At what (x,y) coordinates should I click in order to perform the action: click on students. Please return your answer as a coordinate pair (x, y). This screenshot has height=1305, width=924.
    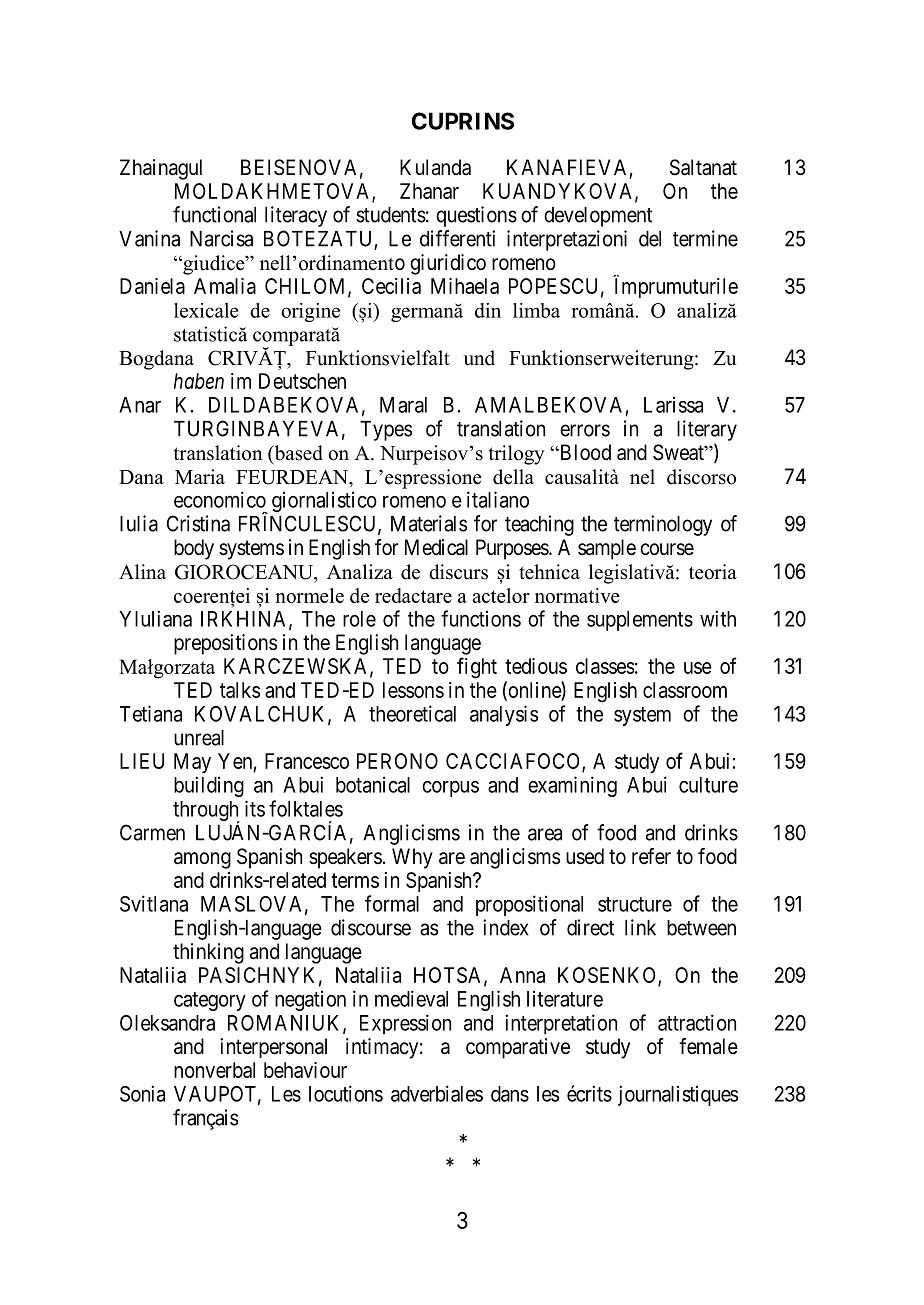
    Looking at the image, I should click on (391, 215).
